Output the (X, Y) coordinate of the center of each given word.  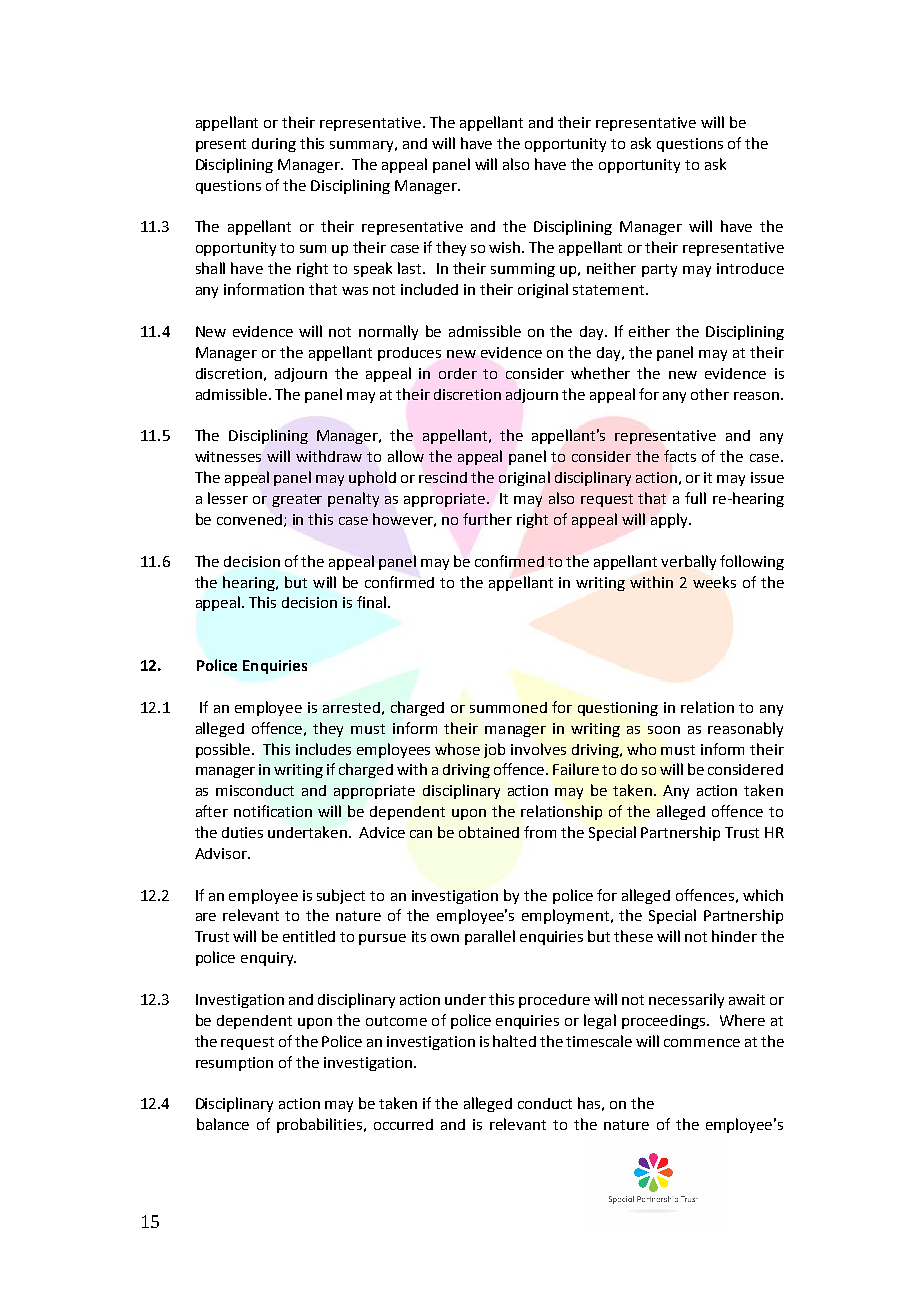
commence (702, 1043)
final (373, 602)
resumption (234, 1064)
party (659, 270)
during (274, 145)
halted (514, 1041)
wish (506, 247)
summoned (508, 707)
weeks (714, 582)
